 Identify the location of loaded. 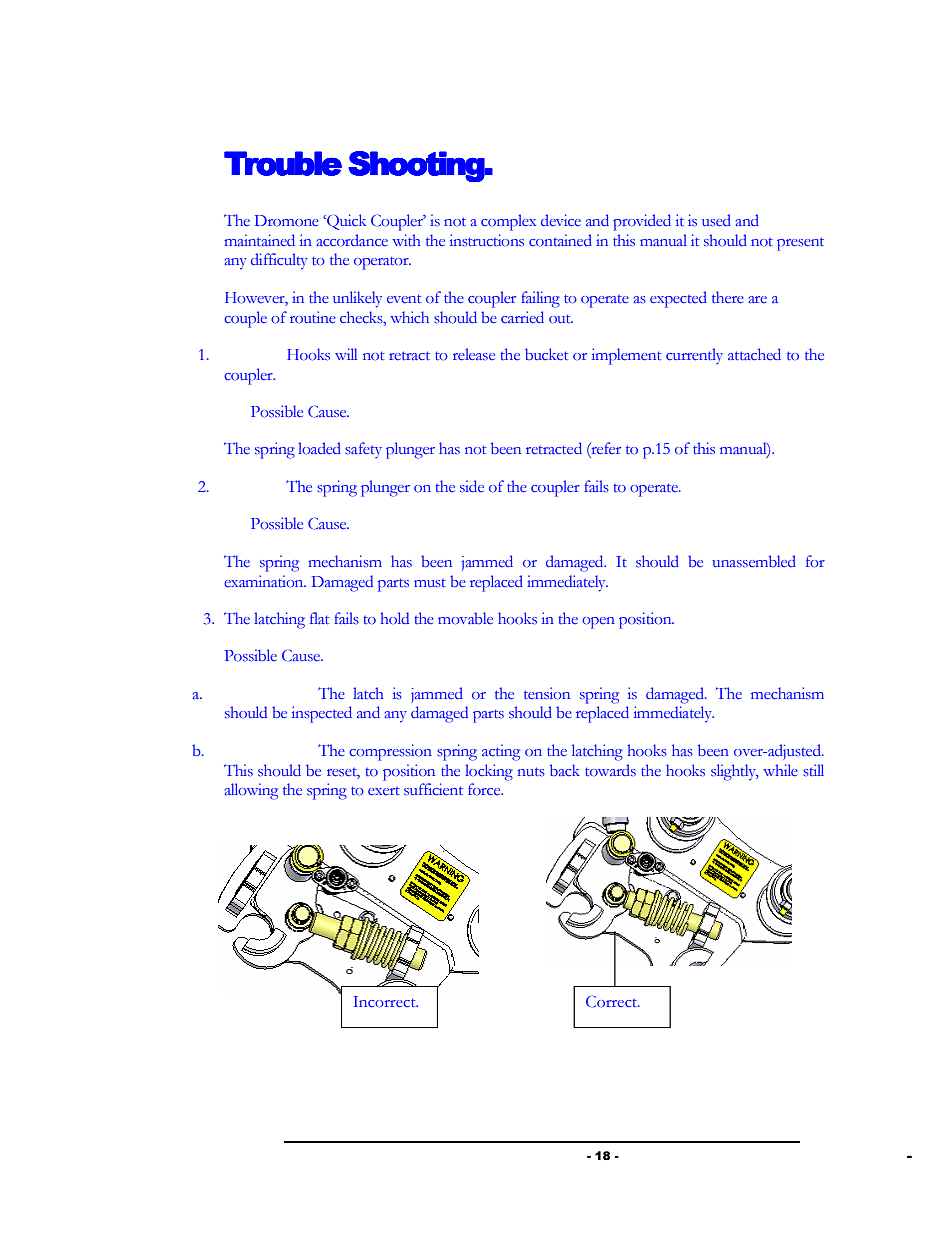
(319, 448).
